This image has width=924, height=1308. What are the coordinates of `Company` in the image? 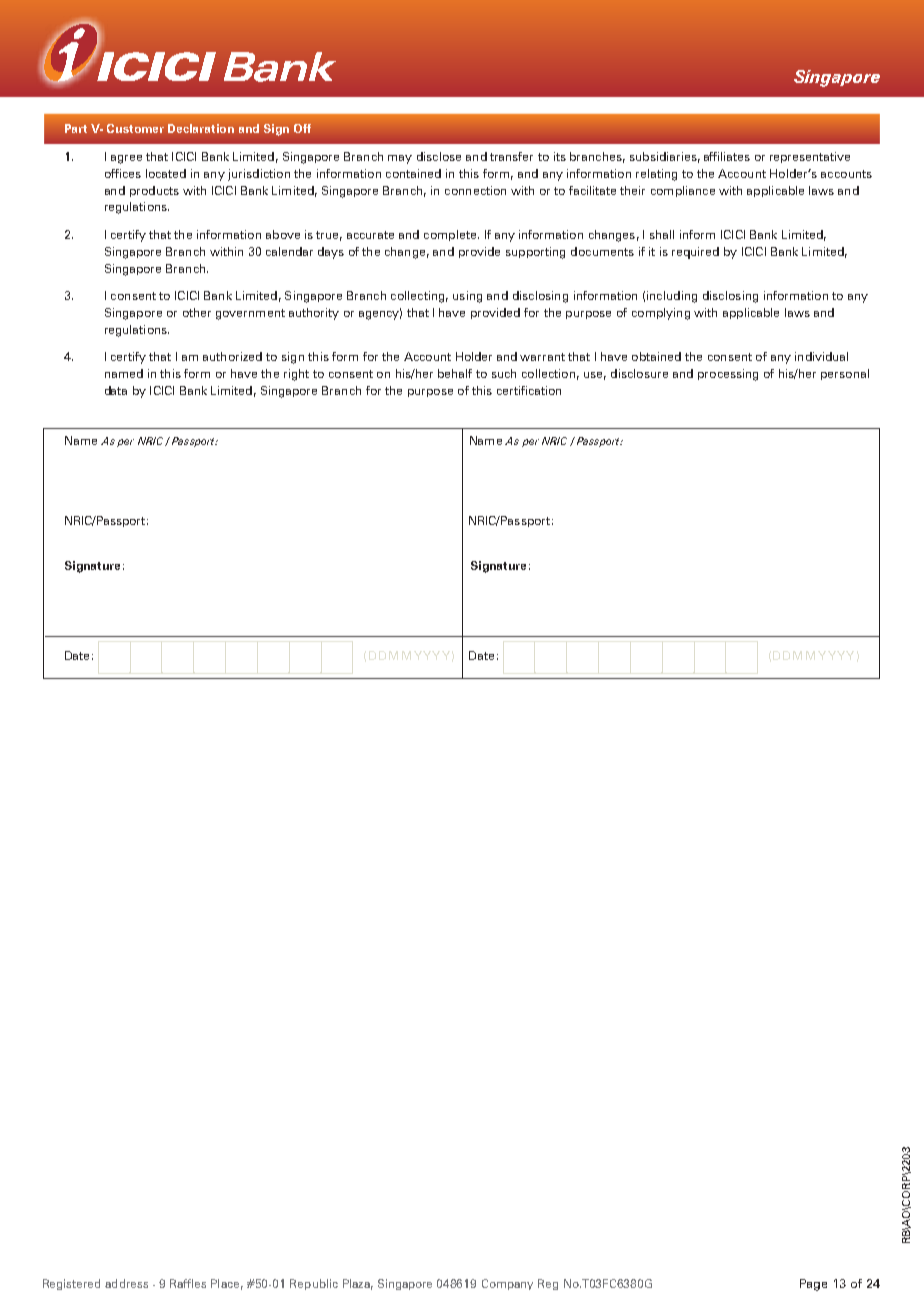 It's located at (507, 1284).
